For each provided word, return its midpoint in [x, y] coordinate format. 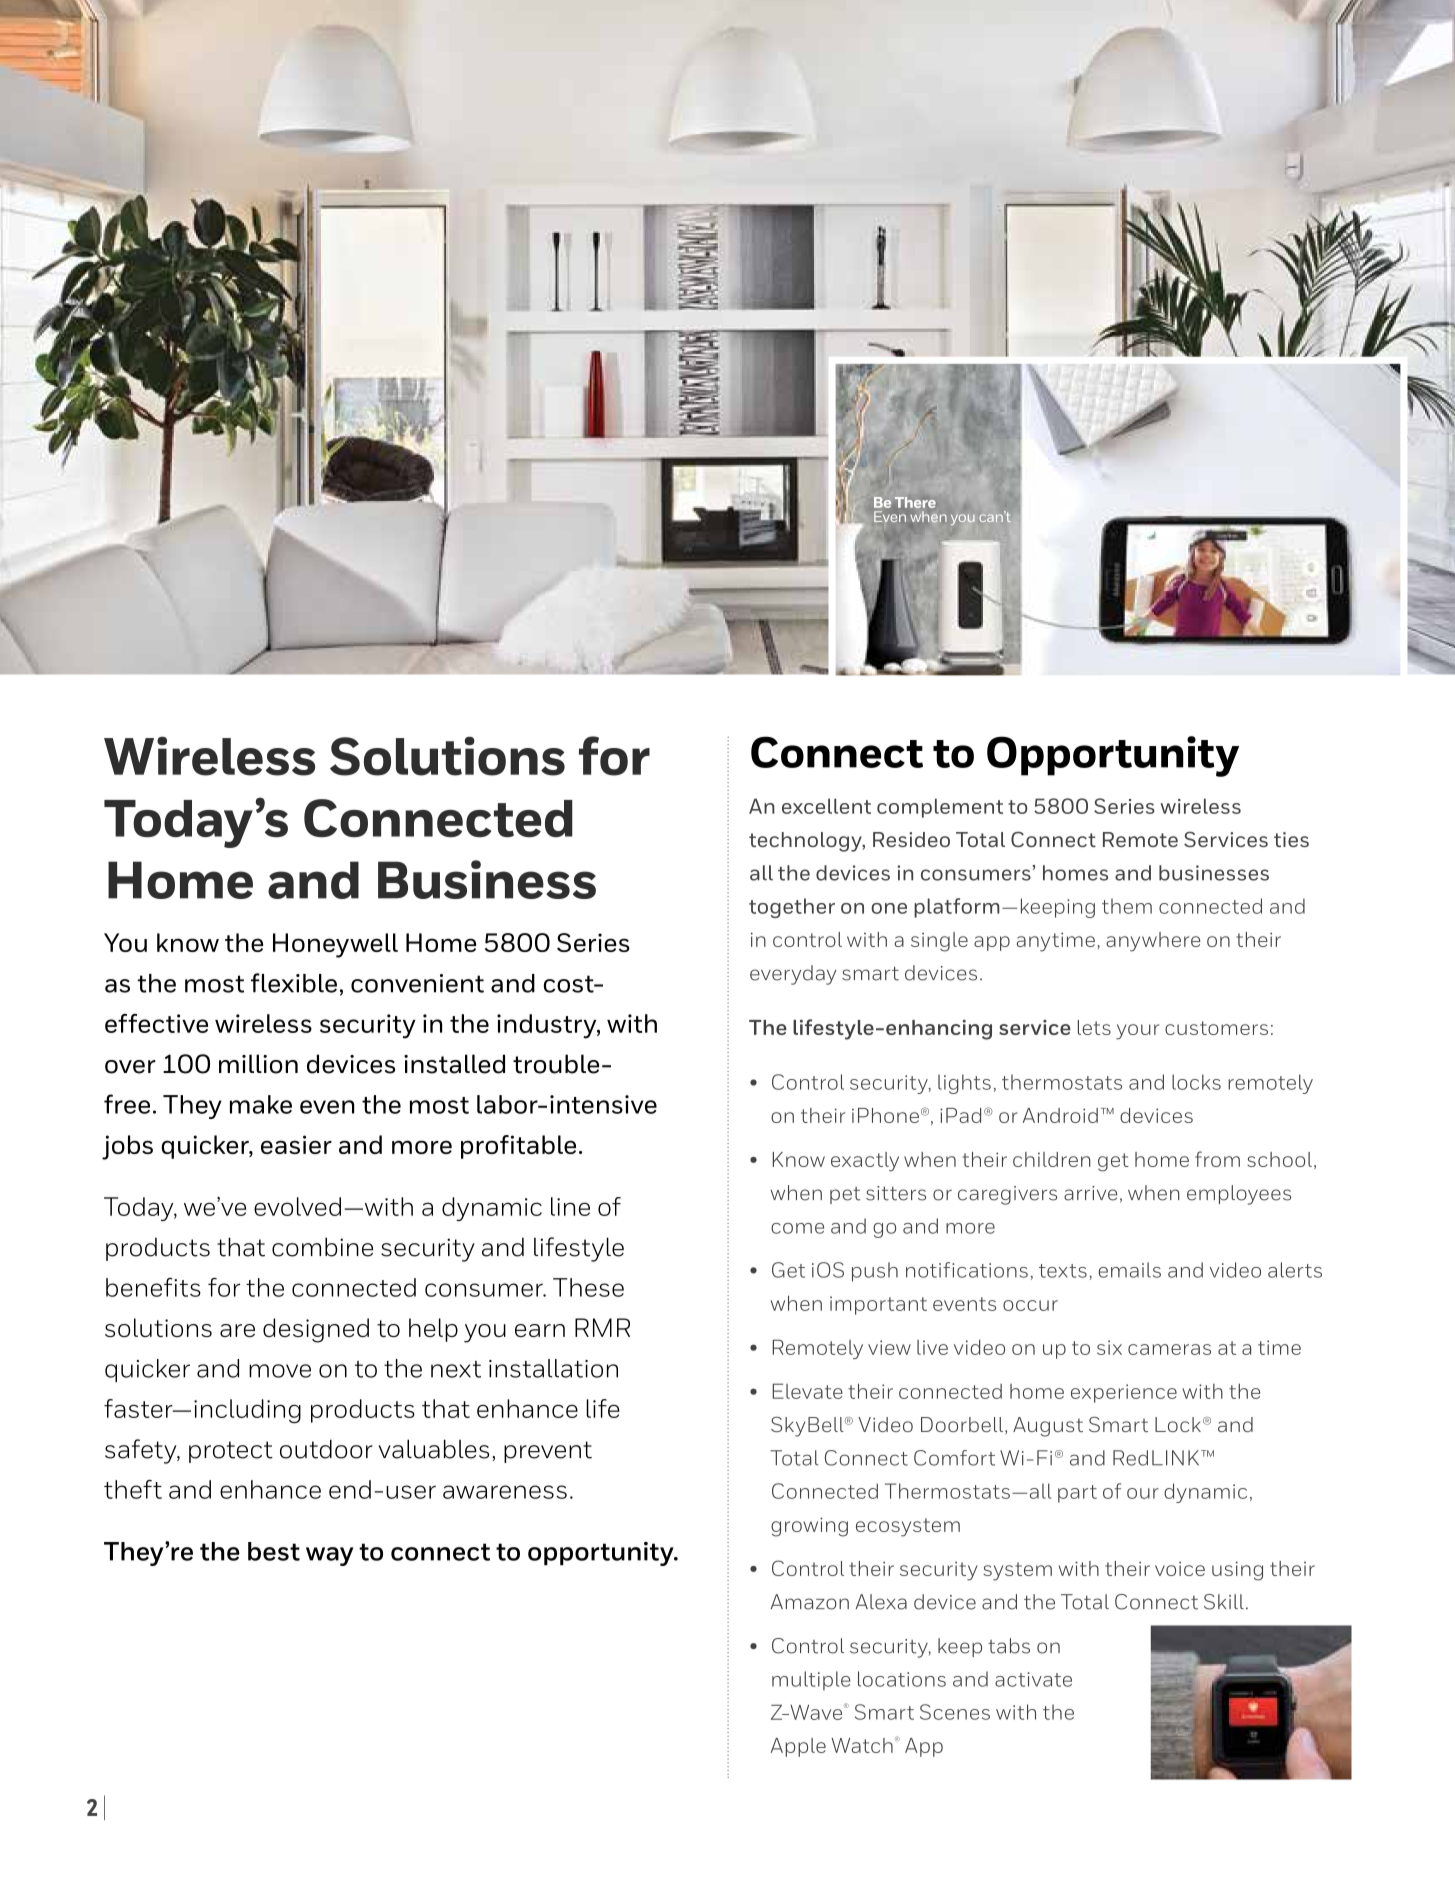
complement [940, 808]
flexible [294, 983]
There [915, 502]
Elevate [808, 1391]
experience [1124, 1393]
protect [231, 1452]
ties [1291, 839]
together [792, 908]
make [261, 1104]
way [330, 1556]
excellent [826, 806]
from [1217, 1159]
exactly [865, 1162]
